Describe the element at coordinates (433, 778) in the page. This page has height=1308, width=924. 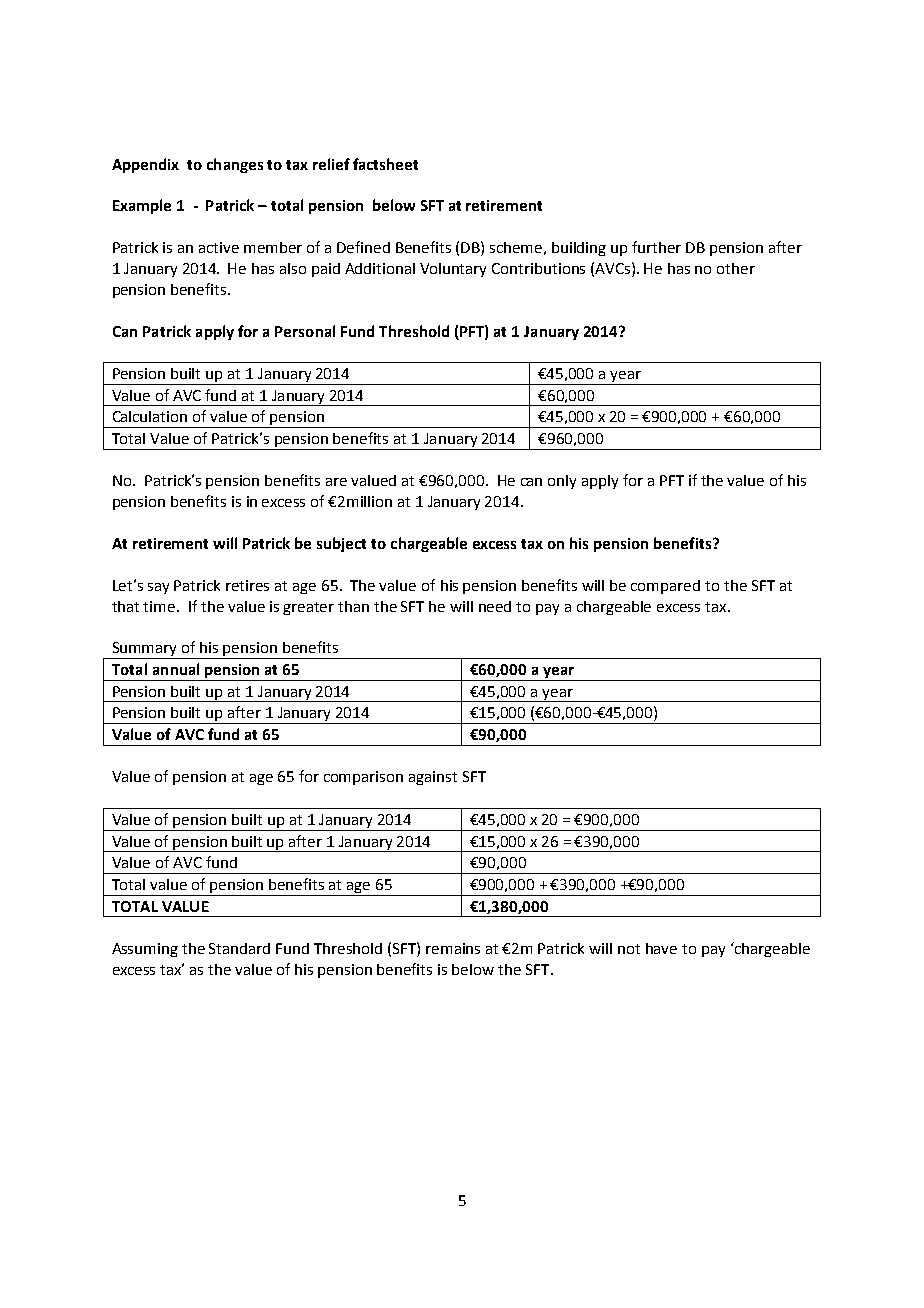
I see `against` at that location.
